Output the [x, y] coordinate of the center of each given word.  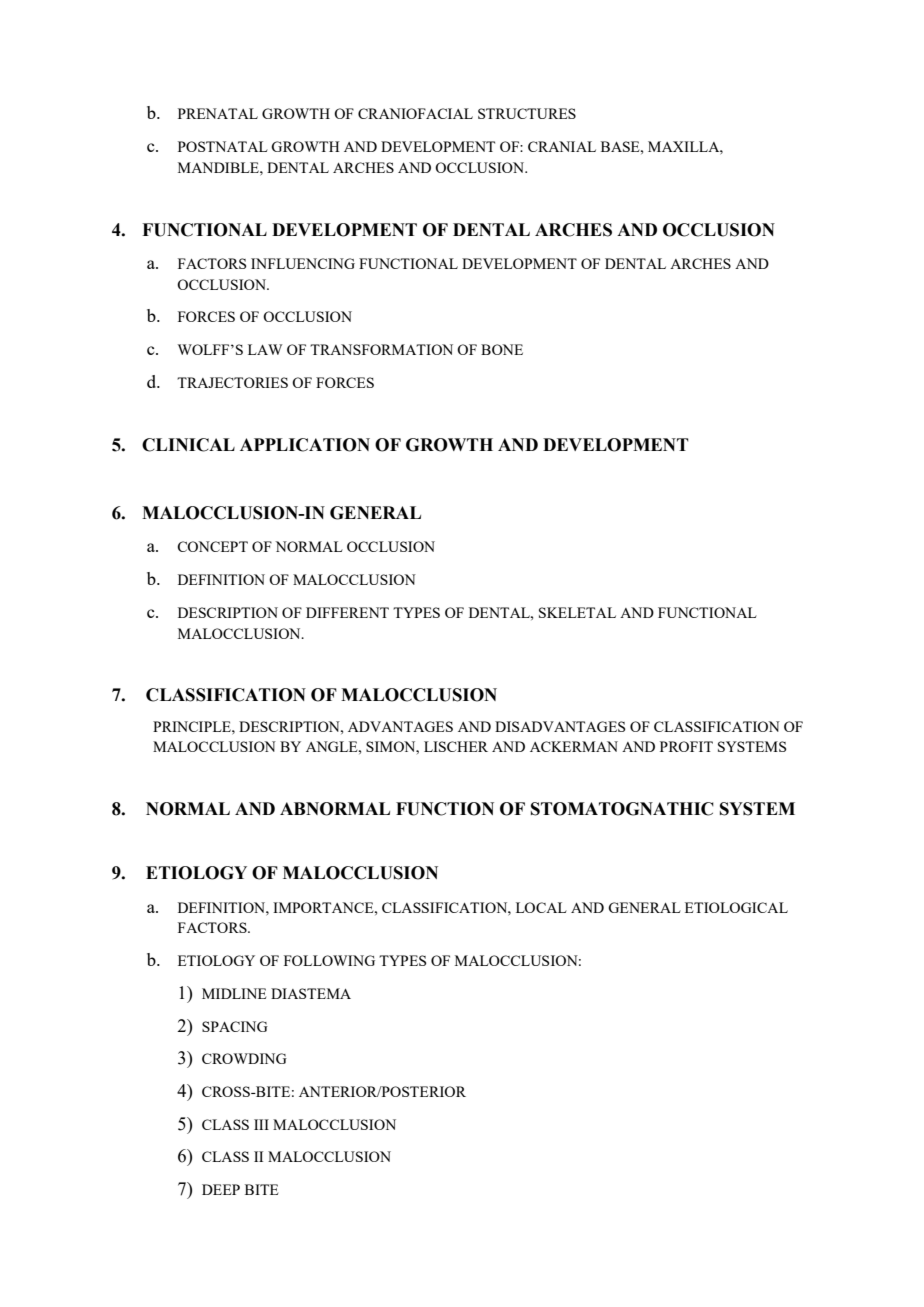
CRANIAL [562, 146]
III [261, 1124]
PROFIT [686, 746]
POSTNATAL [223, 146]
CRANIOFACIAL [415, 113]
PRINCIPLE [193, 726]
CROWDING [244, 1058]
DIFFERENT [347, 612]
